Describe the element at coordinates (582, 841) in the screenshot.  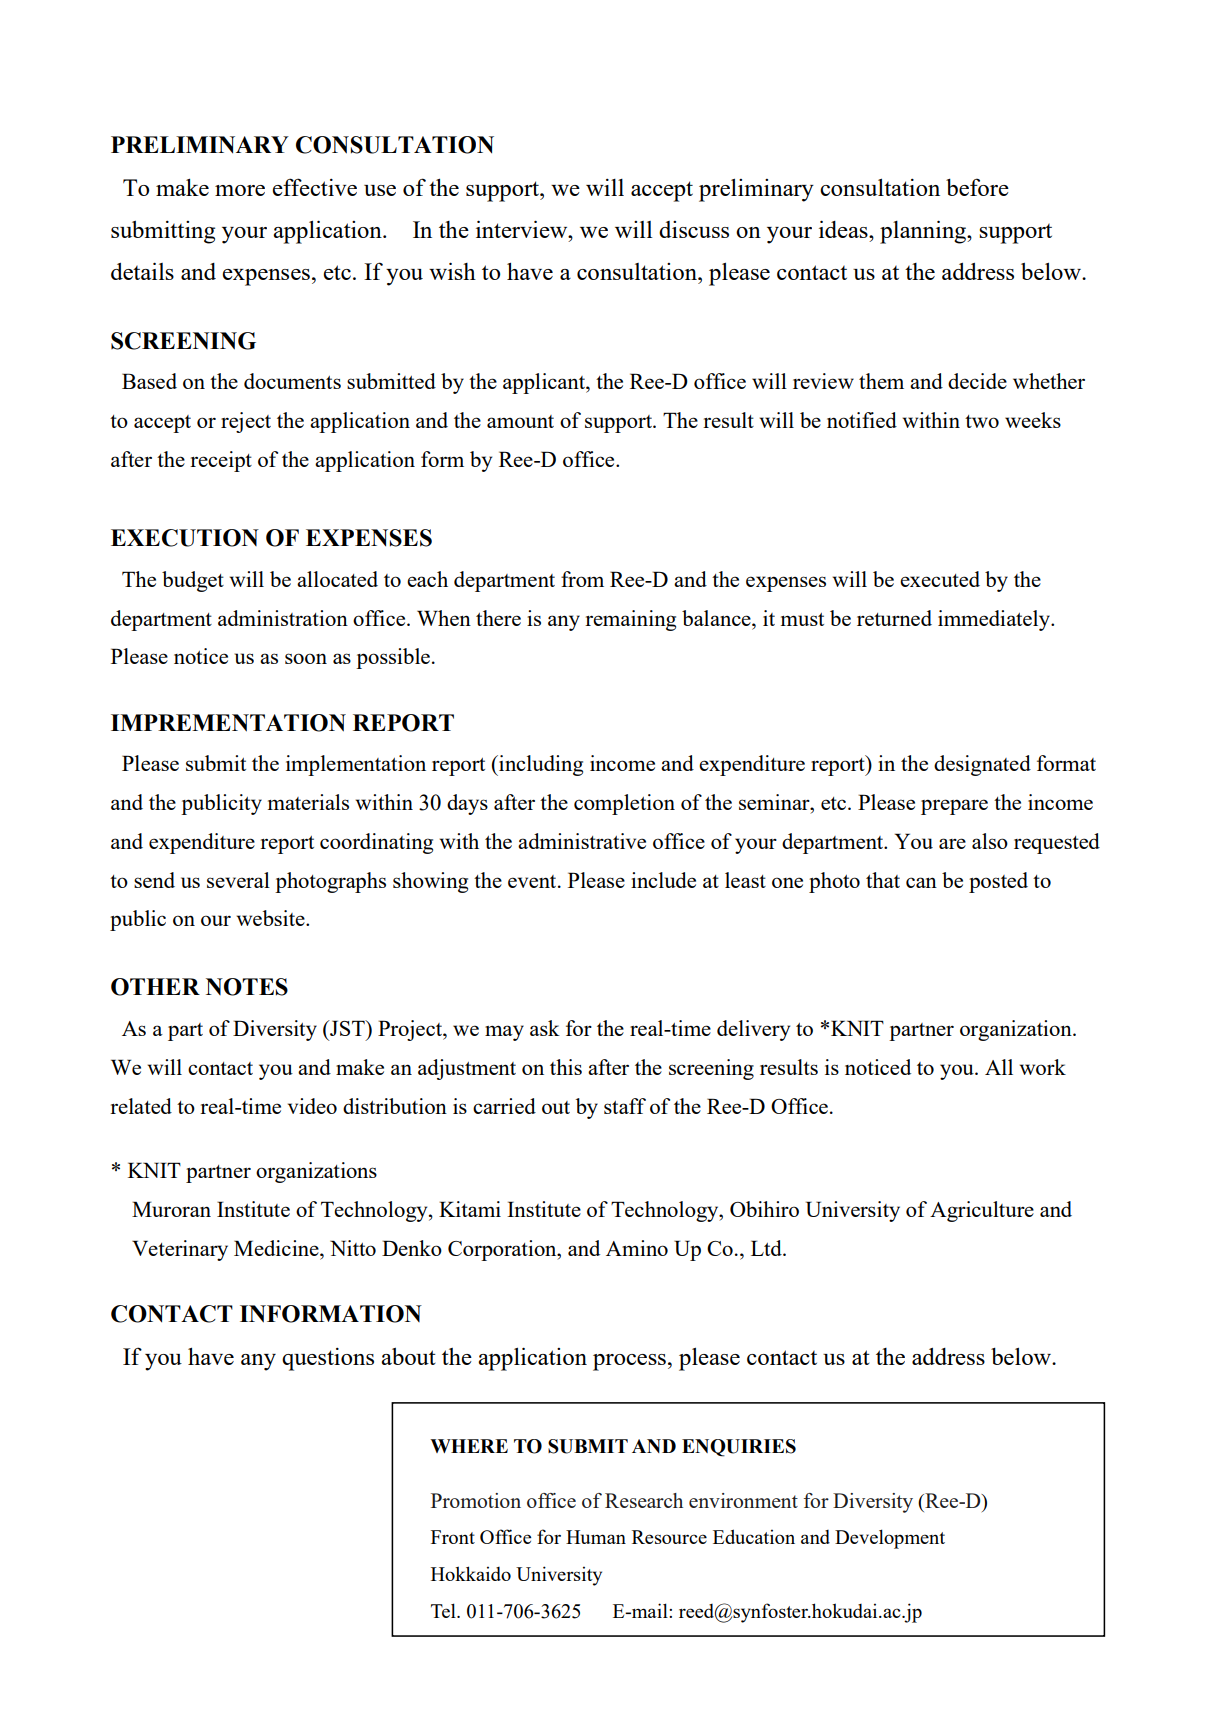
I see `administrative` at that location.
